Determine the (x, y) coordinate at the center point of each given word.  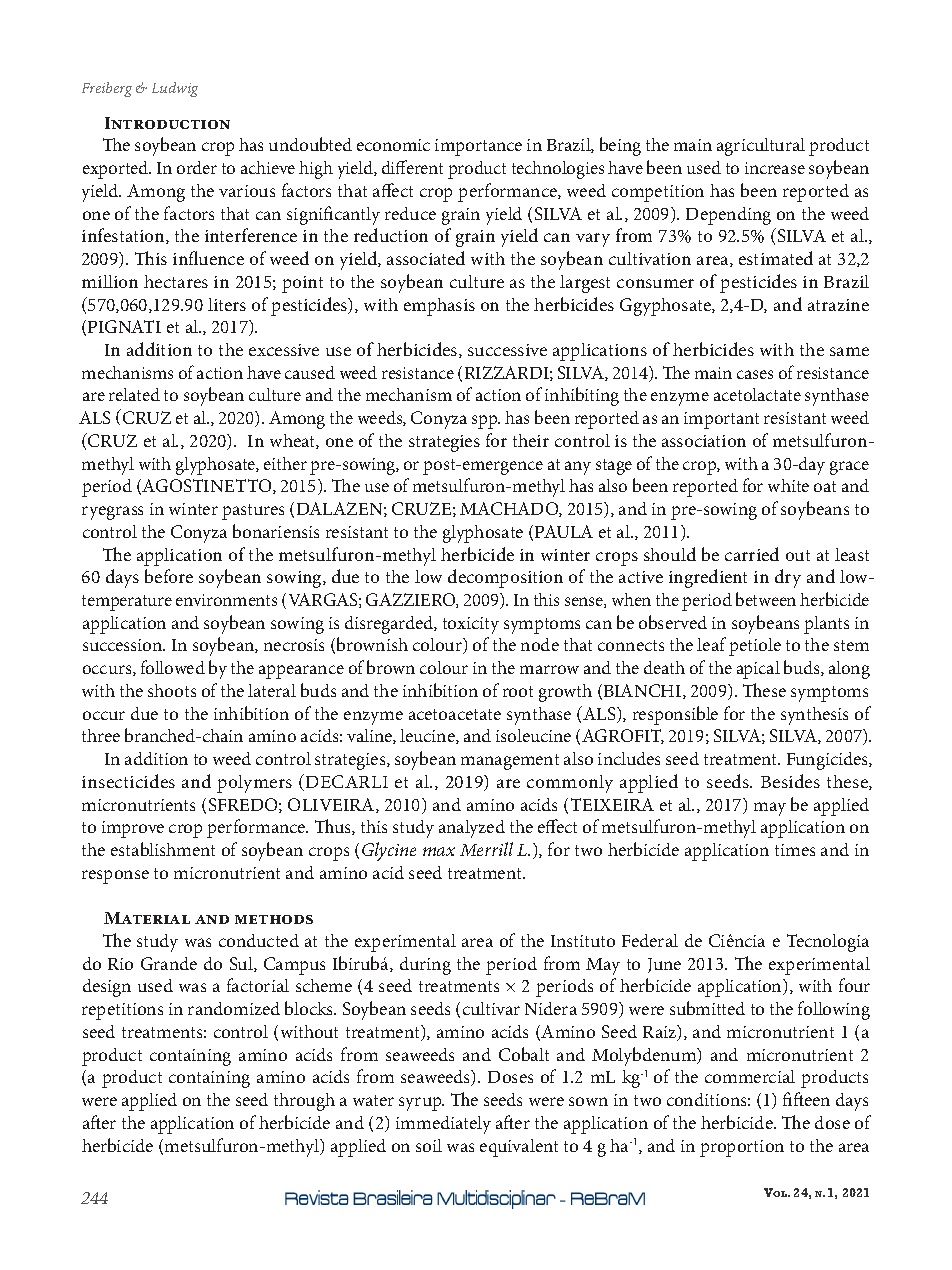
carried (752, 554)
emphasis (439, 307)
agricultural (761, 147)
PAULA (564, 531)
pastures (253, 512)
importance (478, 147)
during (425, 966)
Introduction (167, 123)
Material (147, 918)
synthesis (814, 716)
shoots (172, 690)
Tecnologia (828, 943)
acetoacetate (455, 714)
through (304, 1102)
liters (227, 304)
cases (755, 374)
